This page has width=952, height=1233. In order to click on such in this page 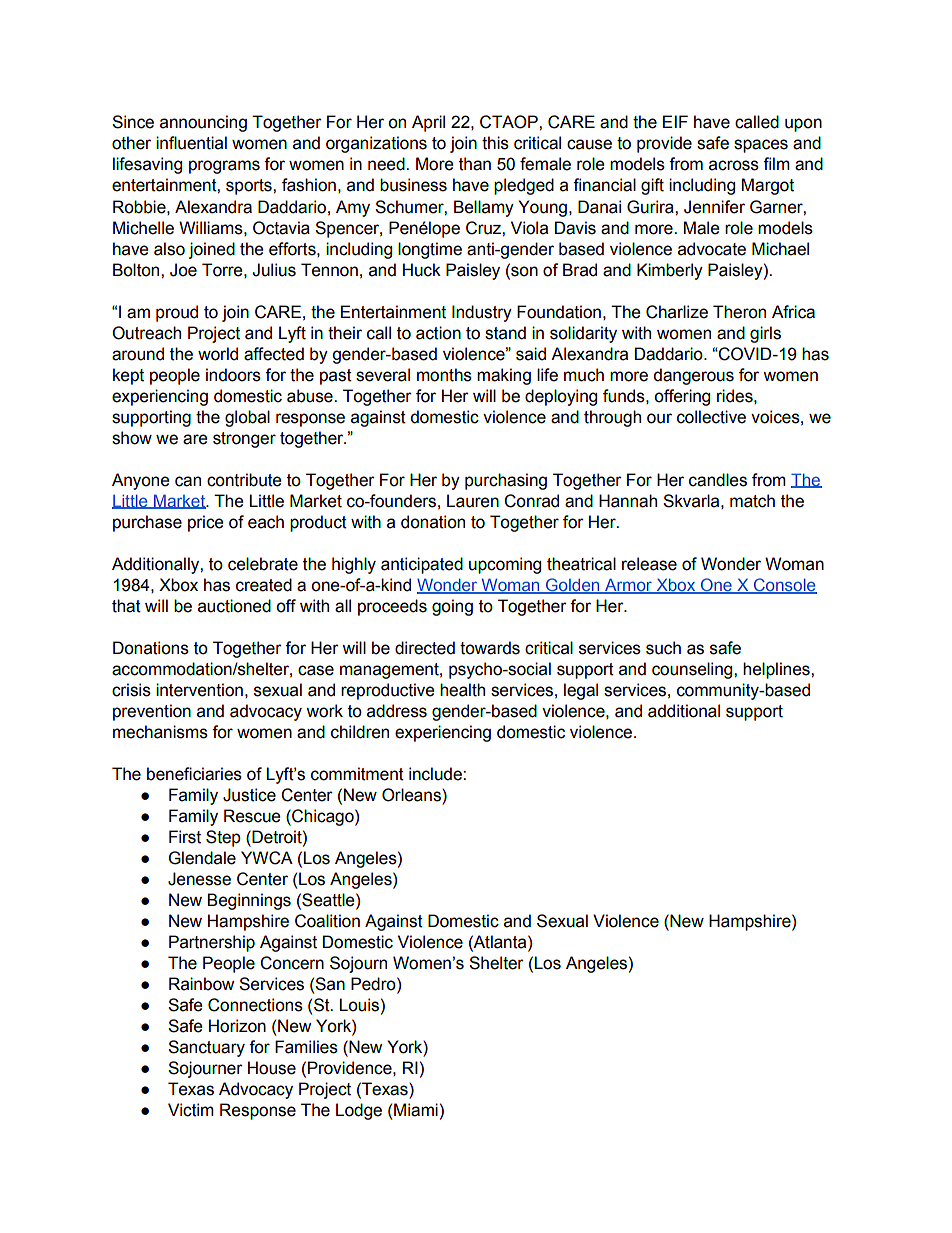, I will do `click(663, 648)`.
